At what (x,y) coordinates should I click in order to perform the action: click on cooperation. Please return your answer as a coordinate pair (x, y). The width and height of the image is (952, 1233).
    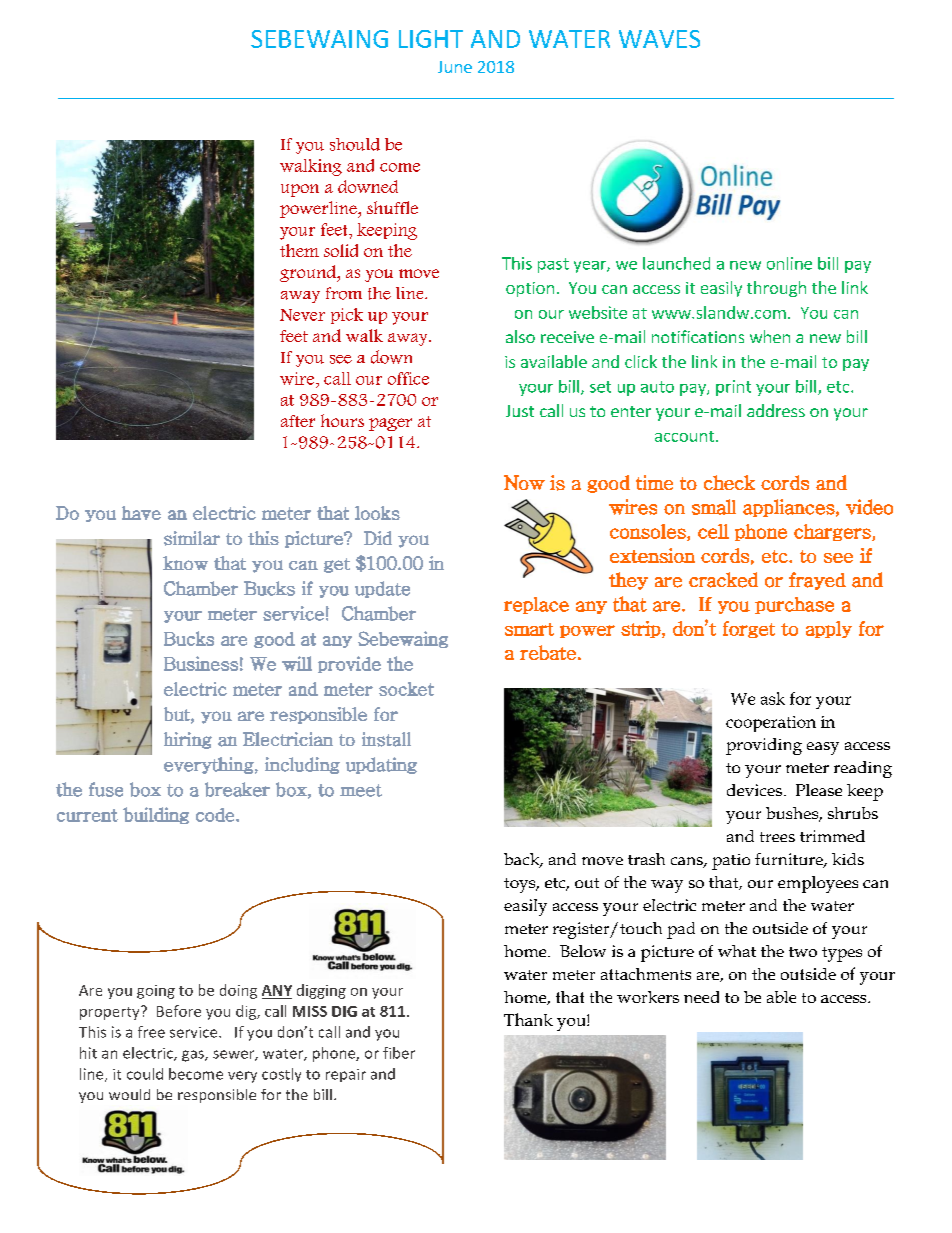
    Looking at the image, I should click on (771, 724).
